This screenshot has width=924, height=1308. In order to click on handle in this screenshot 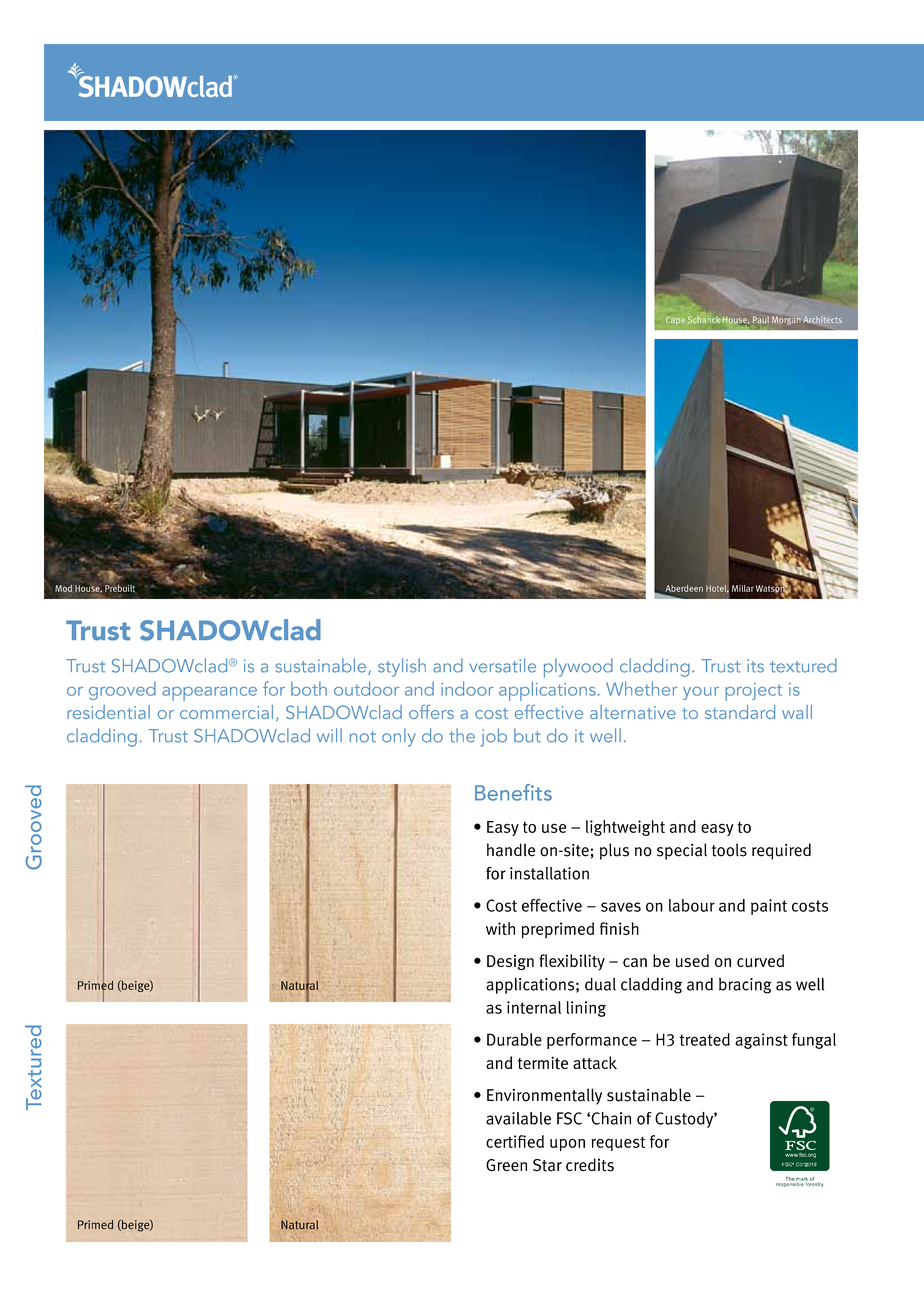, I will do `click(511, 850)`.
